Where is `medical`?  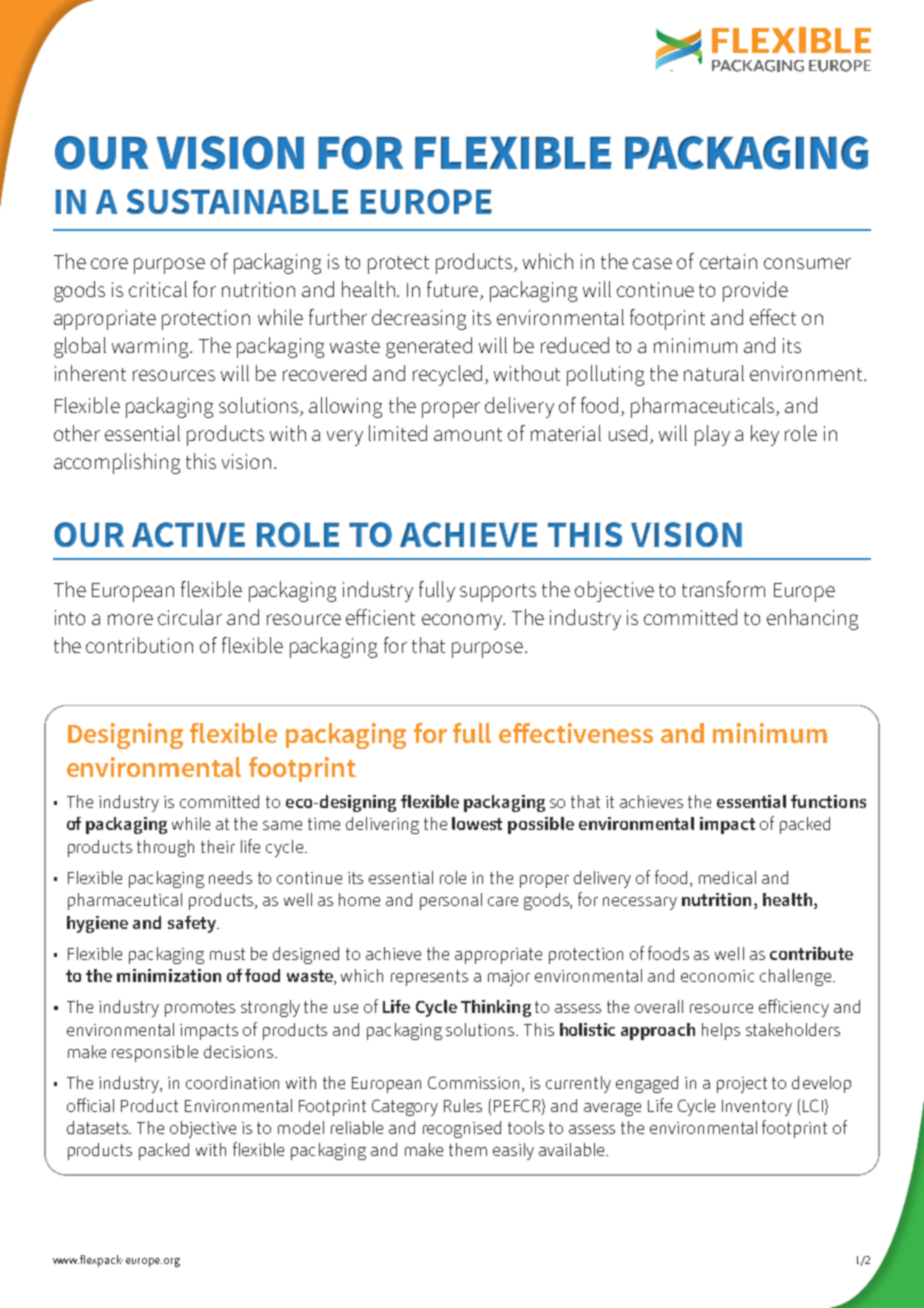 medical is located at coordinates (727, 877).
